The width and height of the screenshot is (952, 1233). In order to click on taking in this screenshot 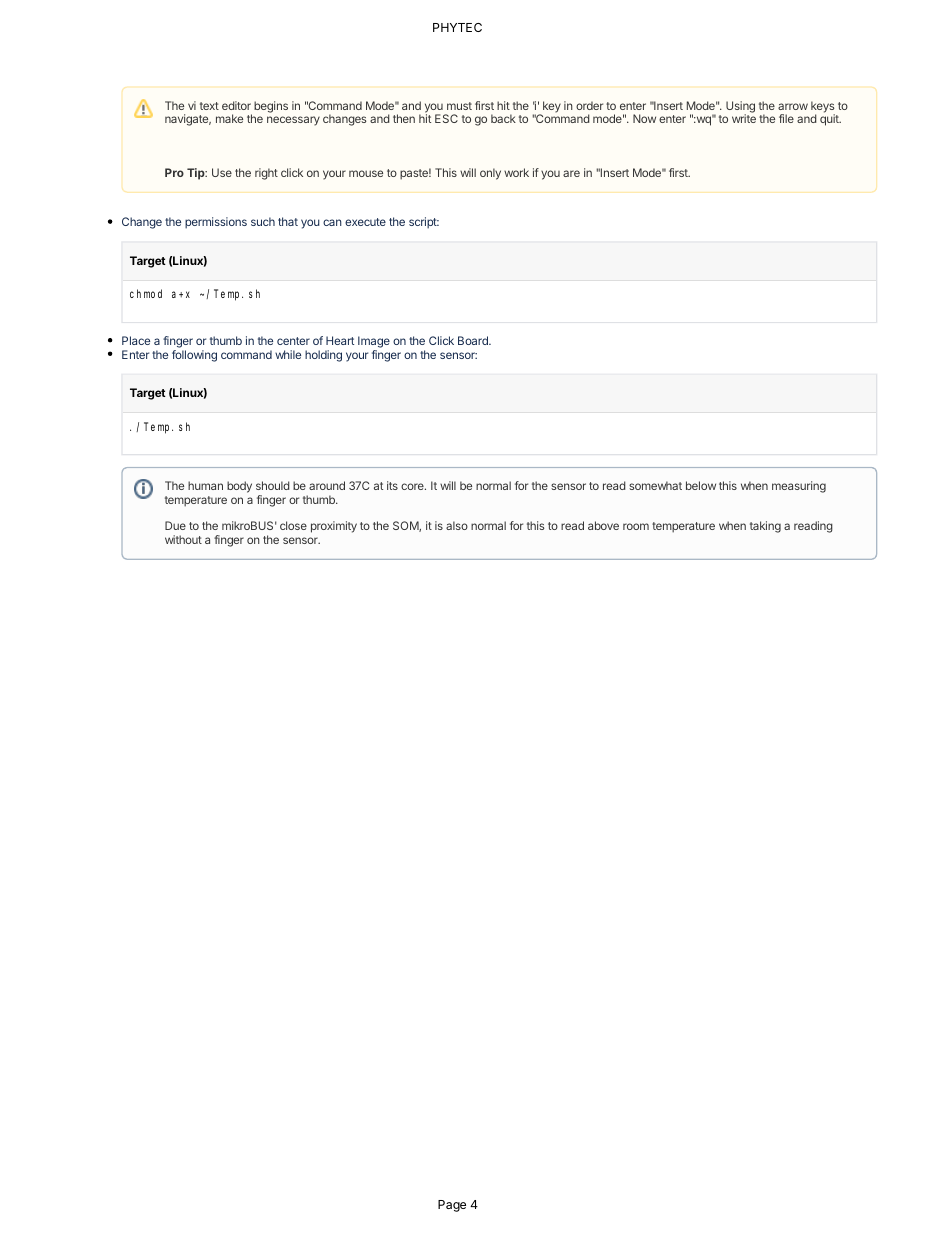, I will do `click(765, 527)`.
